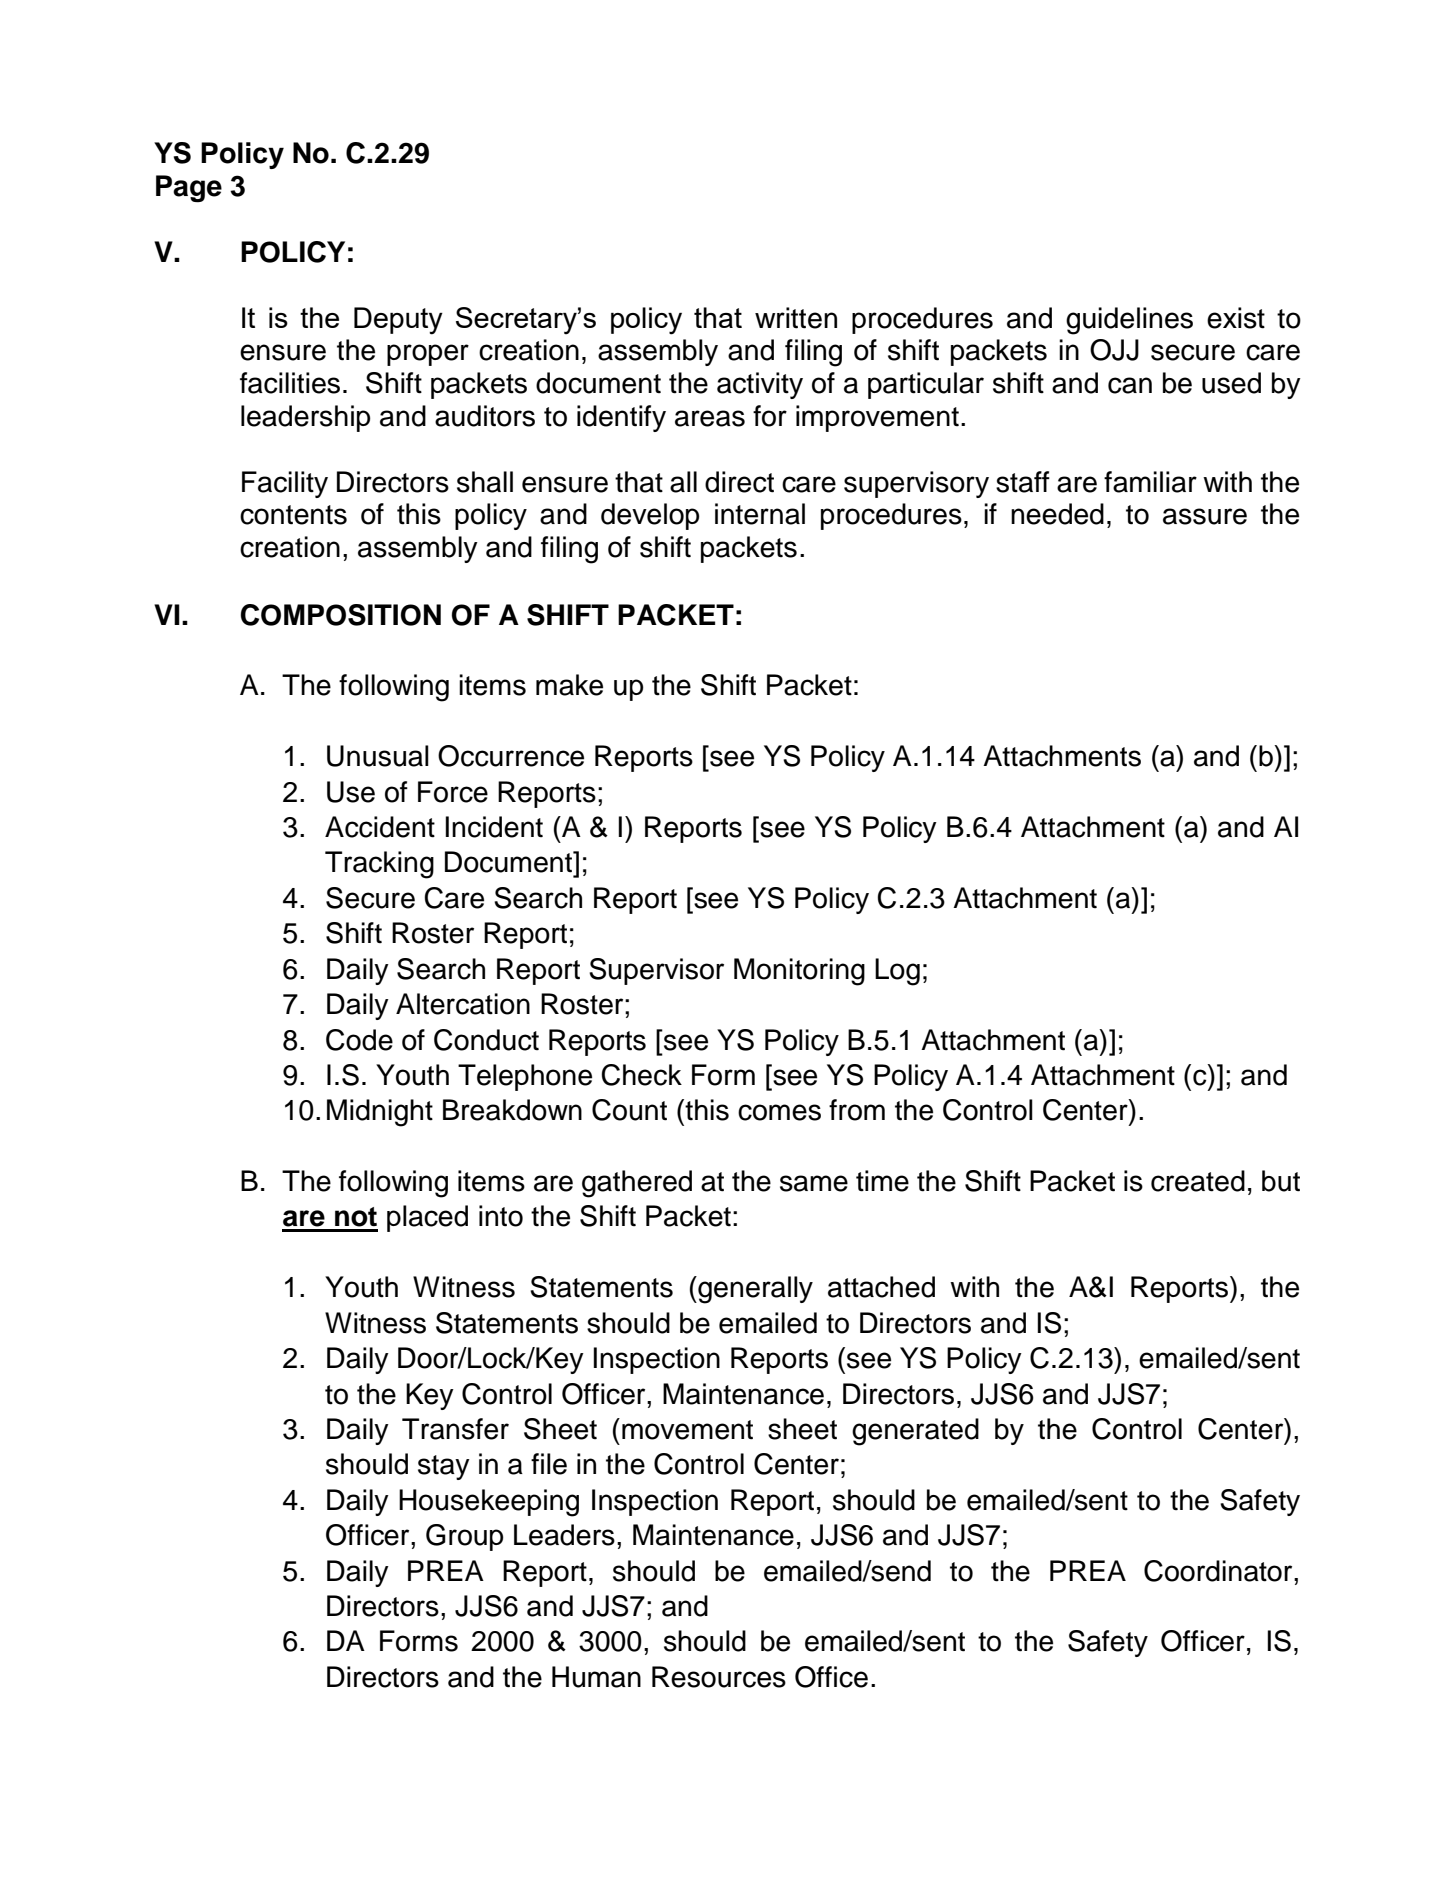 This document has width=1455, height=1883. Describe the element at coordinates (799, 972) in the document. I see `Monitoring` at that location.
